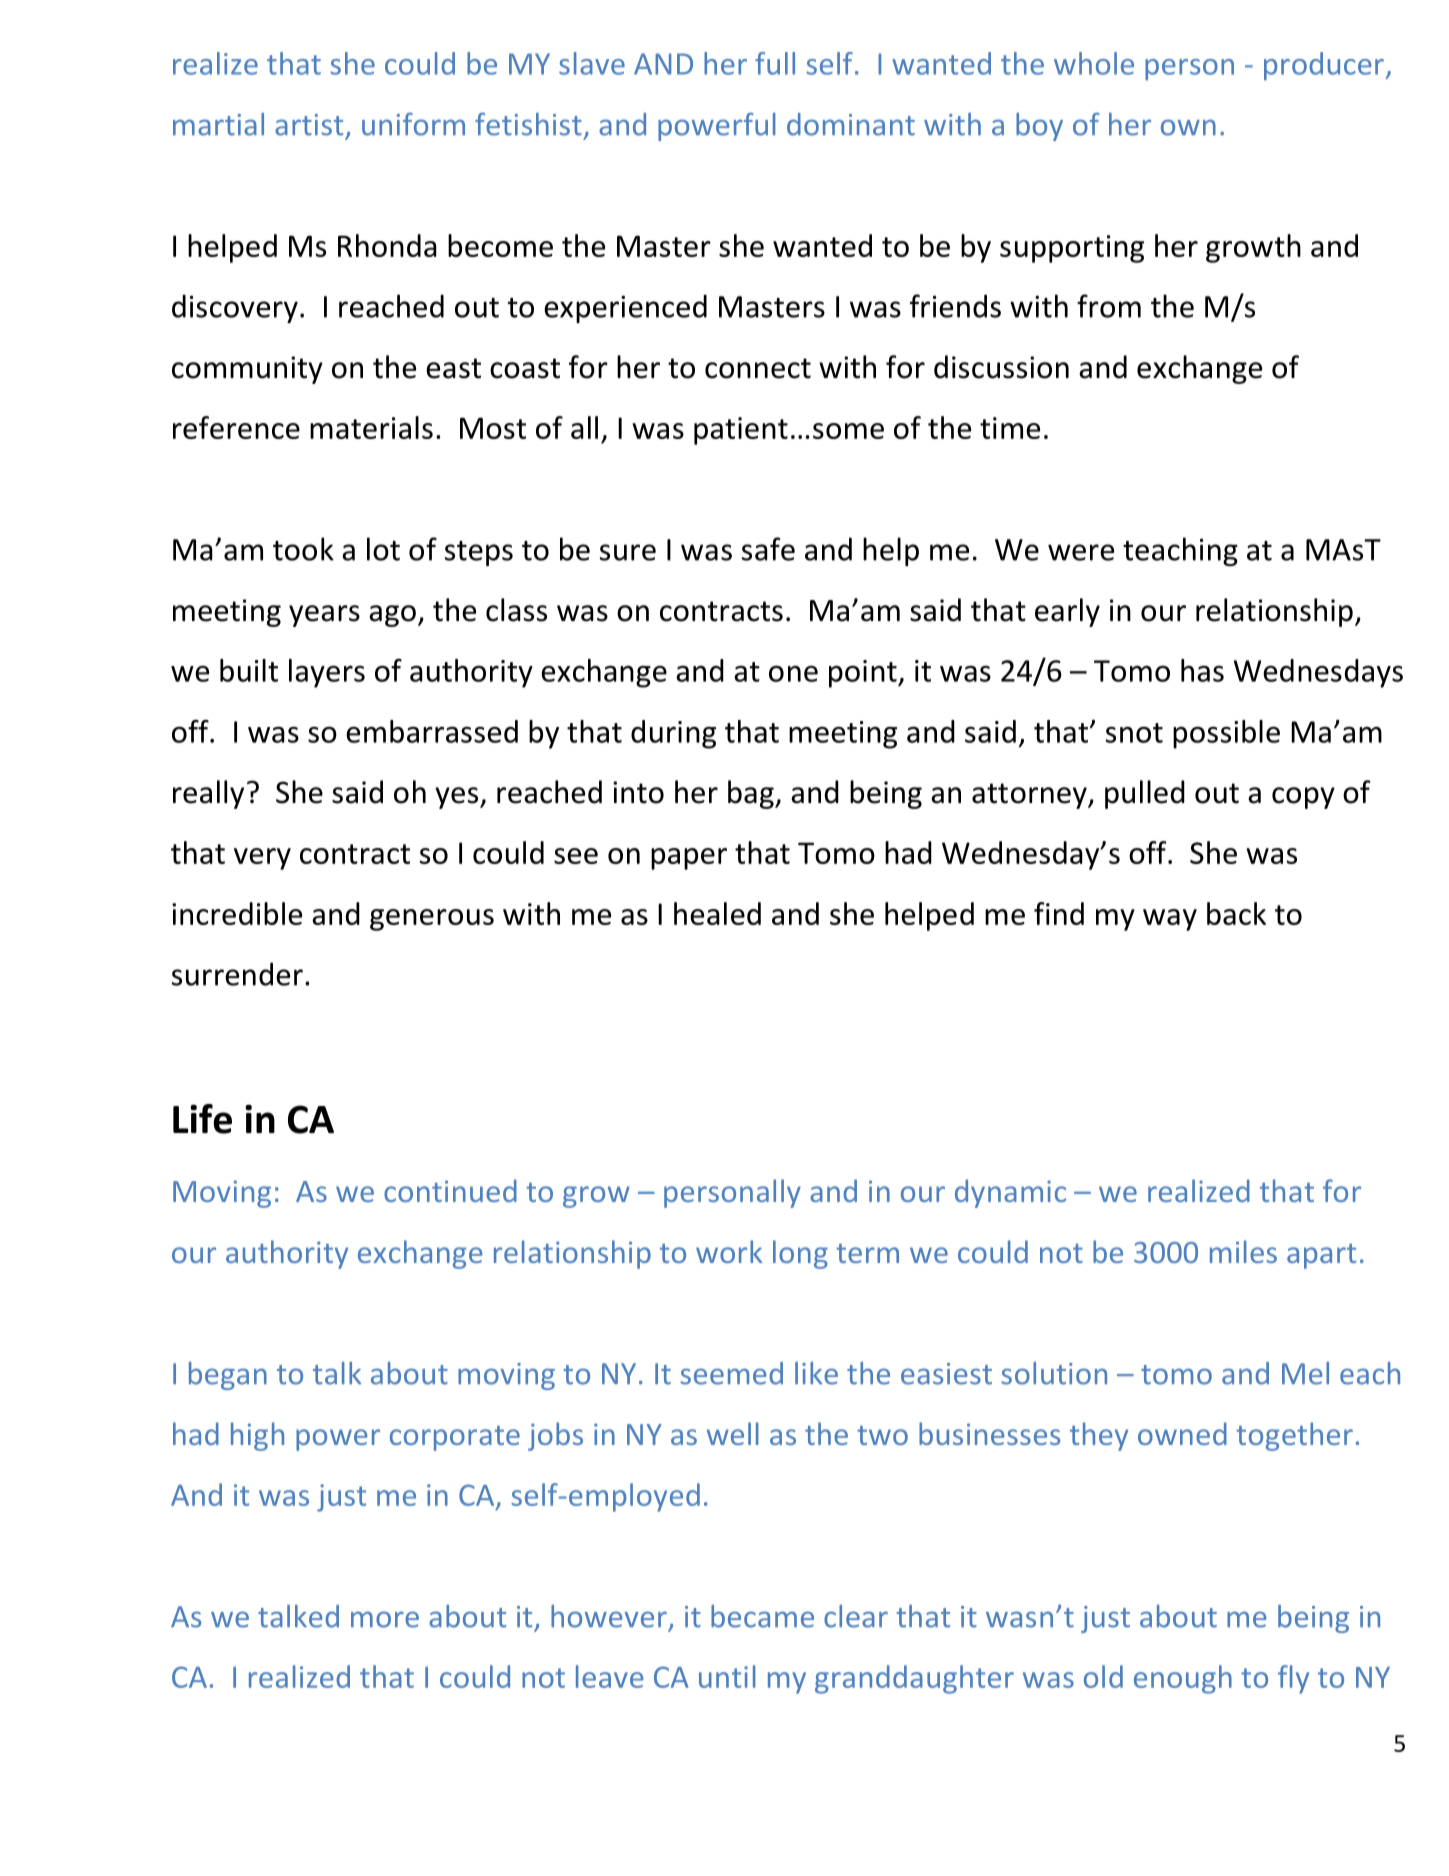 Image resolution: width=1449 pixels, height=1876 pixels. Describe the element at coordinates (717, 913) in the screenshot. I see `healed` at that location.
